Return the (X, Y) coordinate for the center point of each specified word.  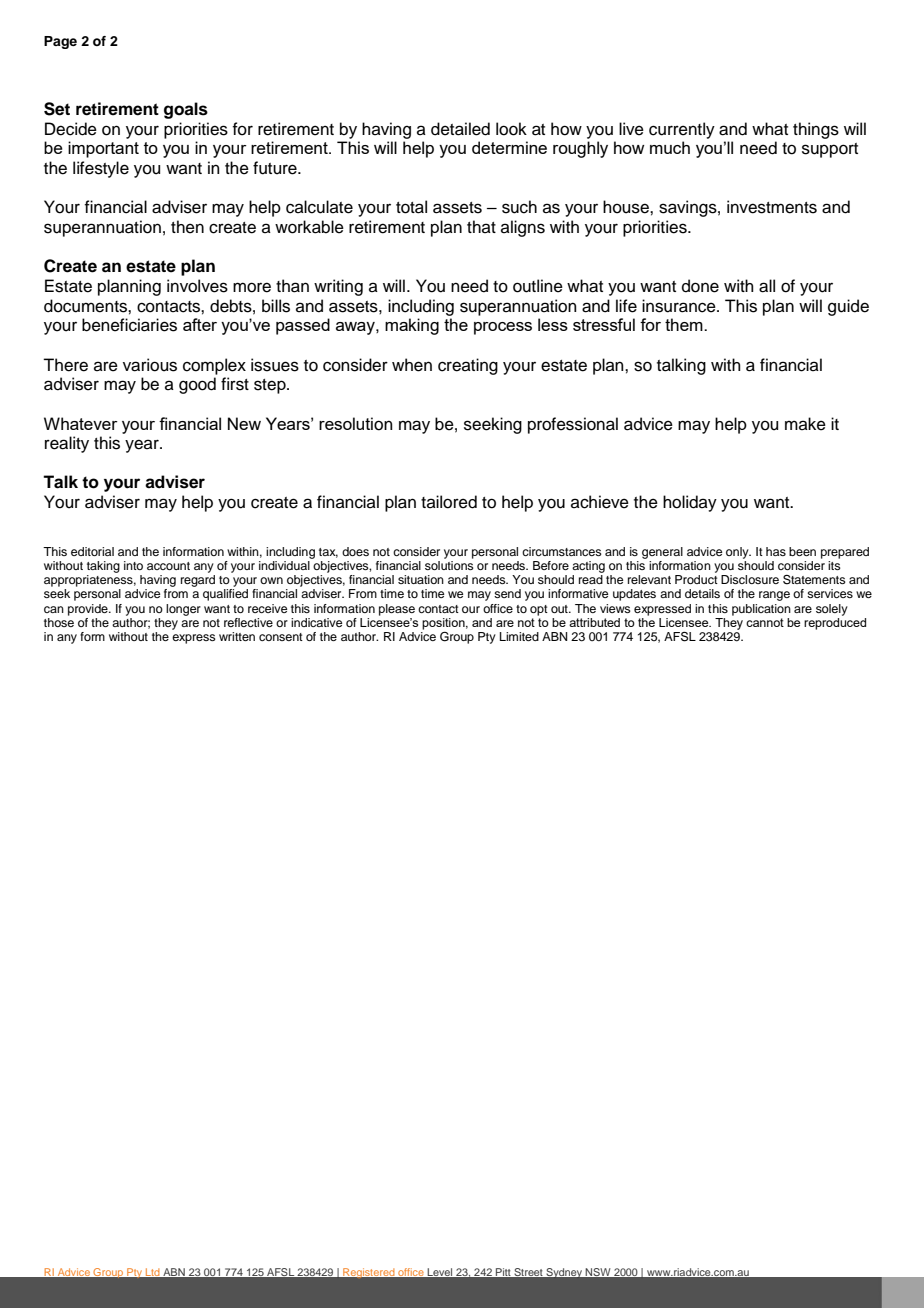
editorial (92, 551)
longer (183, 610)
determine (509, 147)
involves (197, 286)
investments (772, 207)
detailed (460, 129)
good (197, 385)
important (103, 149)
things (816, 130)
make (805, 424)
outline (538, 286)
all (767, 286)
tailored (449, 502)
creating (468, 366)
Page (60, 42)
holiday (690, 503)
